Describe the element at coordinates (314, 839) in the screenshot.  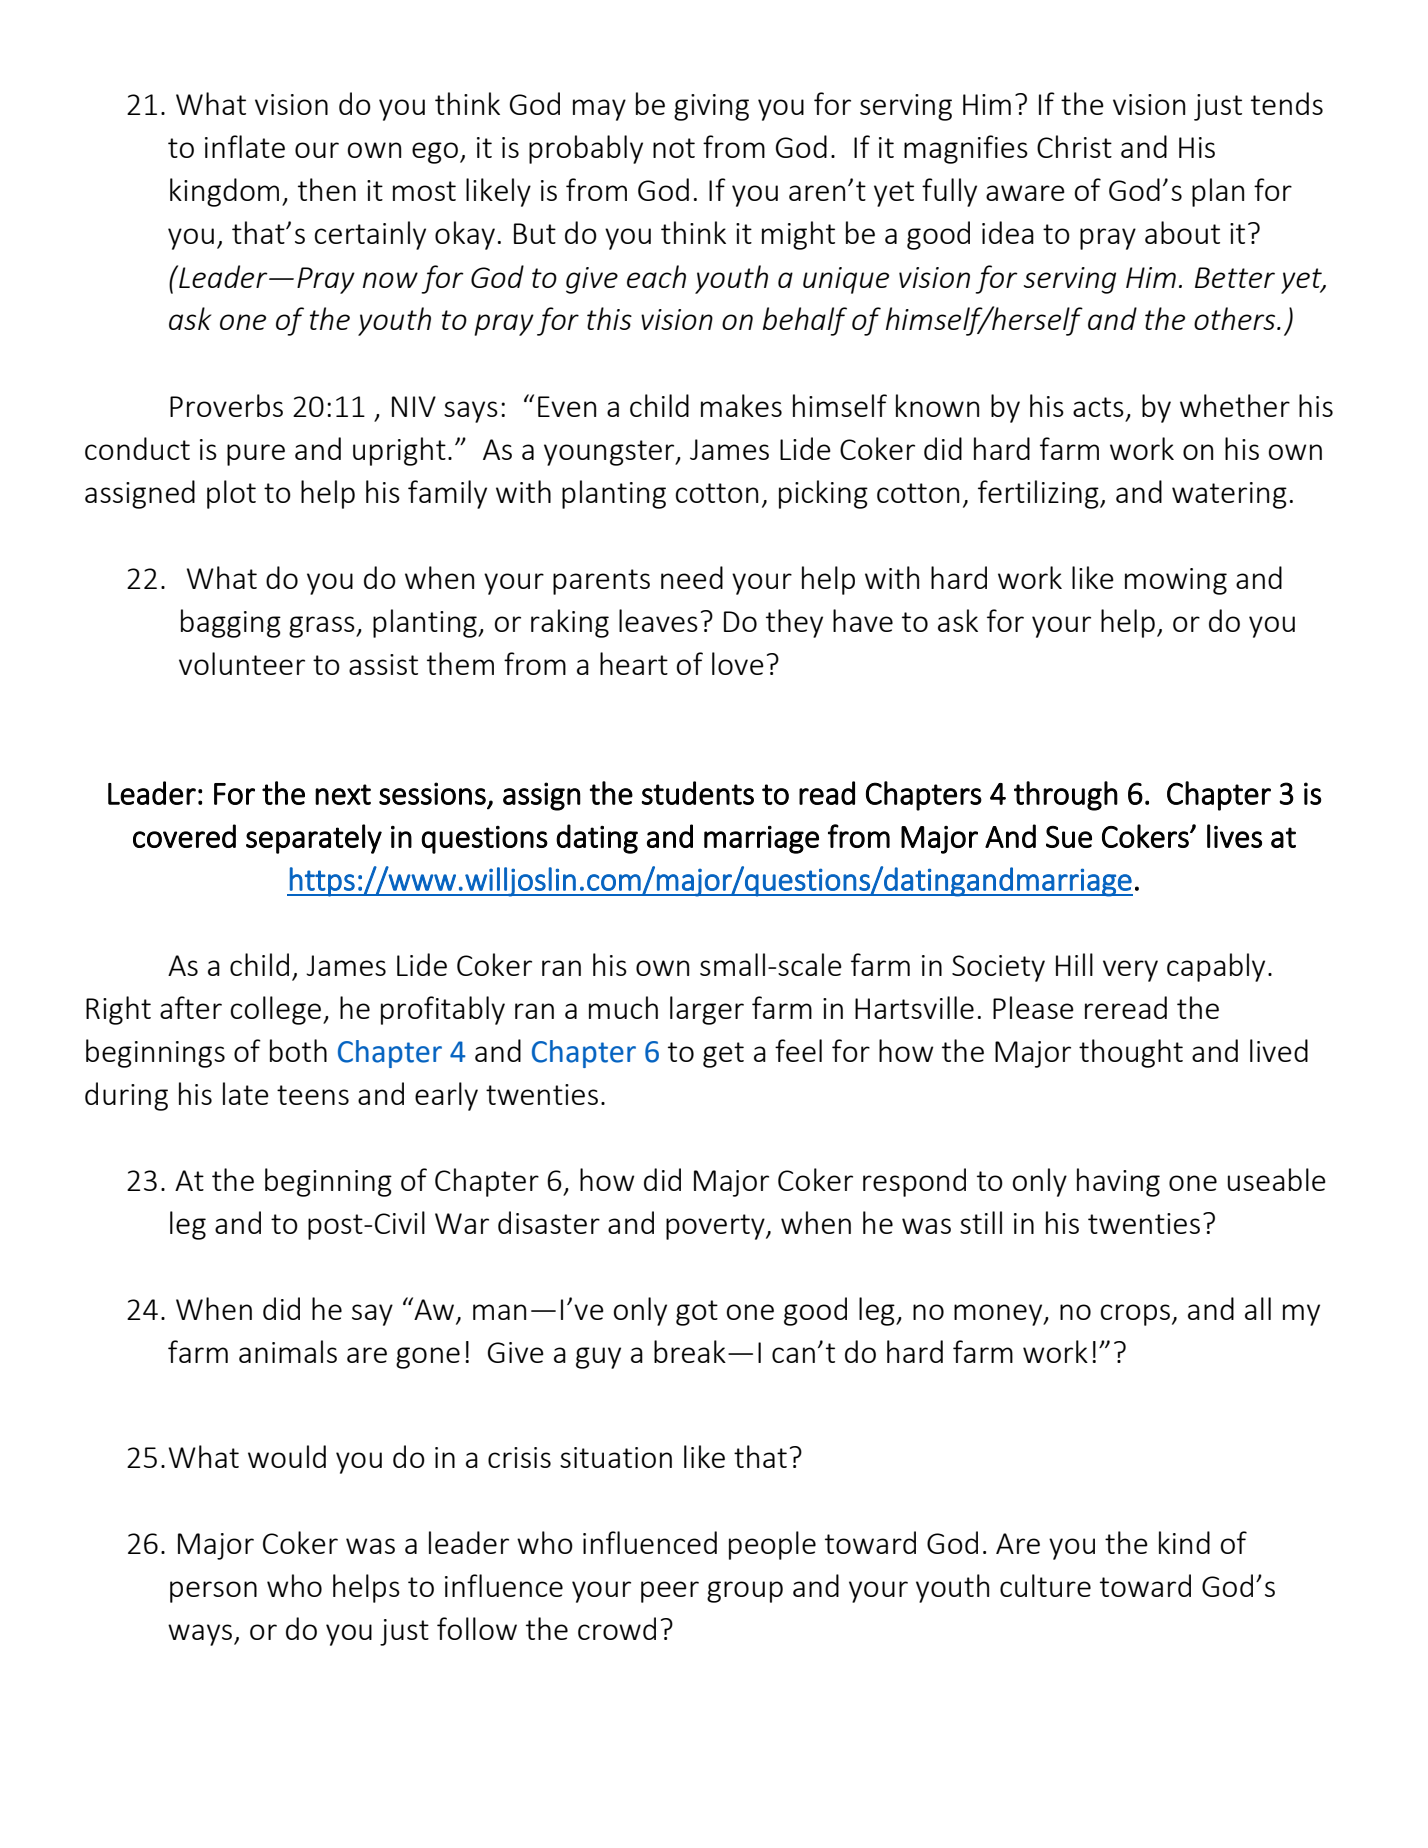
I see `separately` at that location.
